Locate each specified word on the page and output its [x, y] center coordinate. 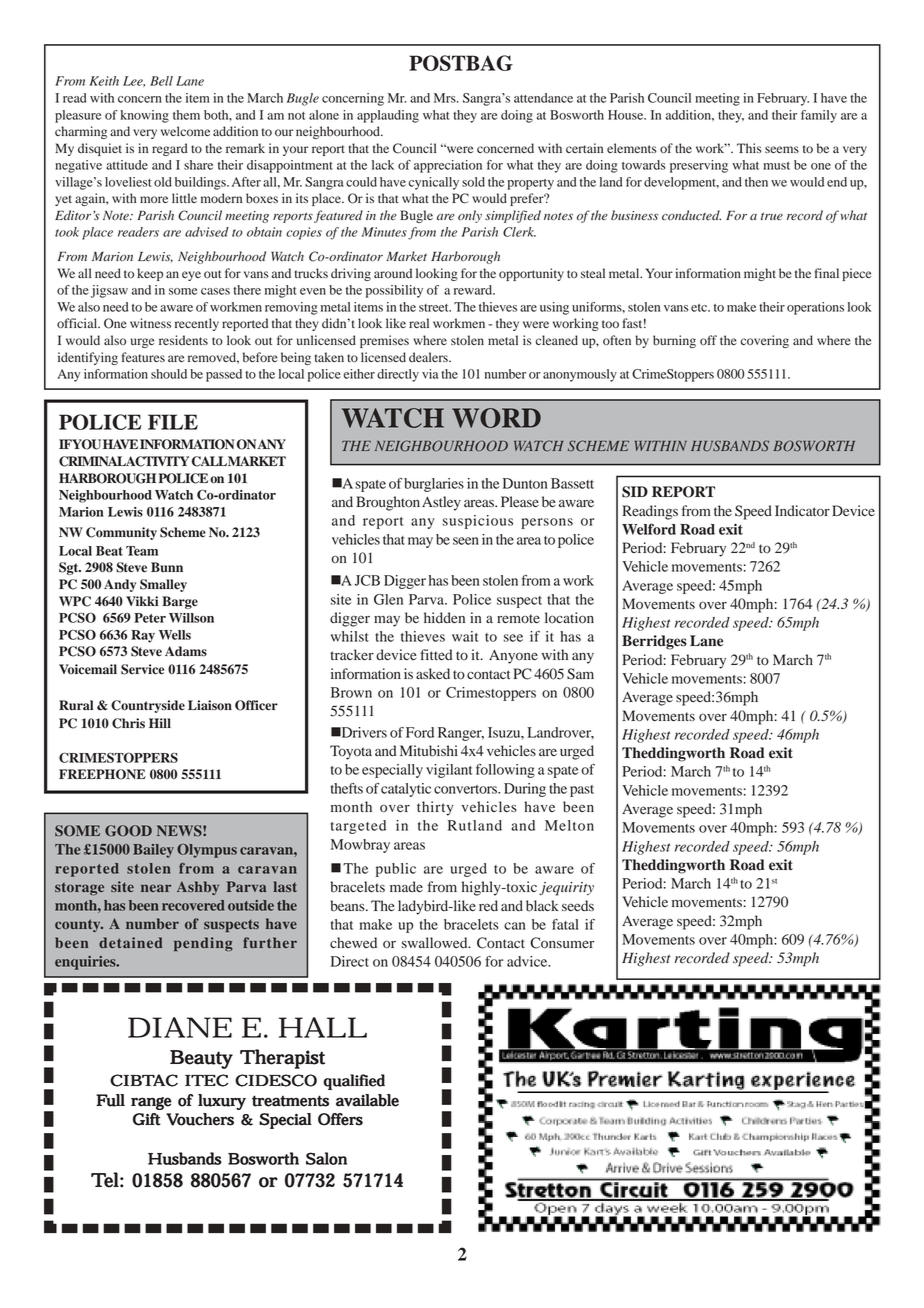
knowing [145, 116]
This [749, 148]
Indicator [802, 511]
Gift [147, 1119]
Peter [150, 618]
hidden [444, 618]
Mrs [446, 98]
